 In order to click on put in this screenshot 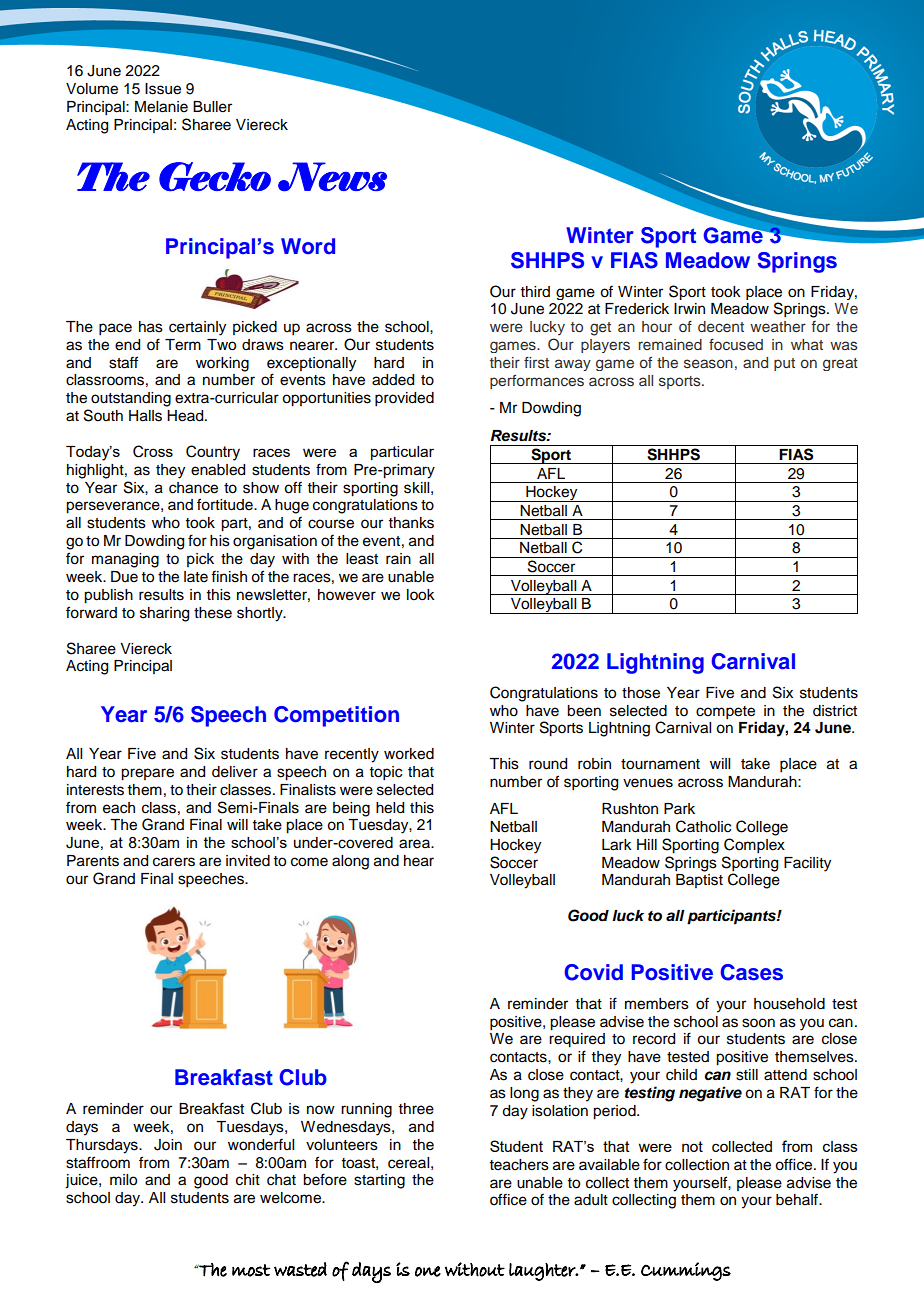, I will do `click(784, 364)`.
